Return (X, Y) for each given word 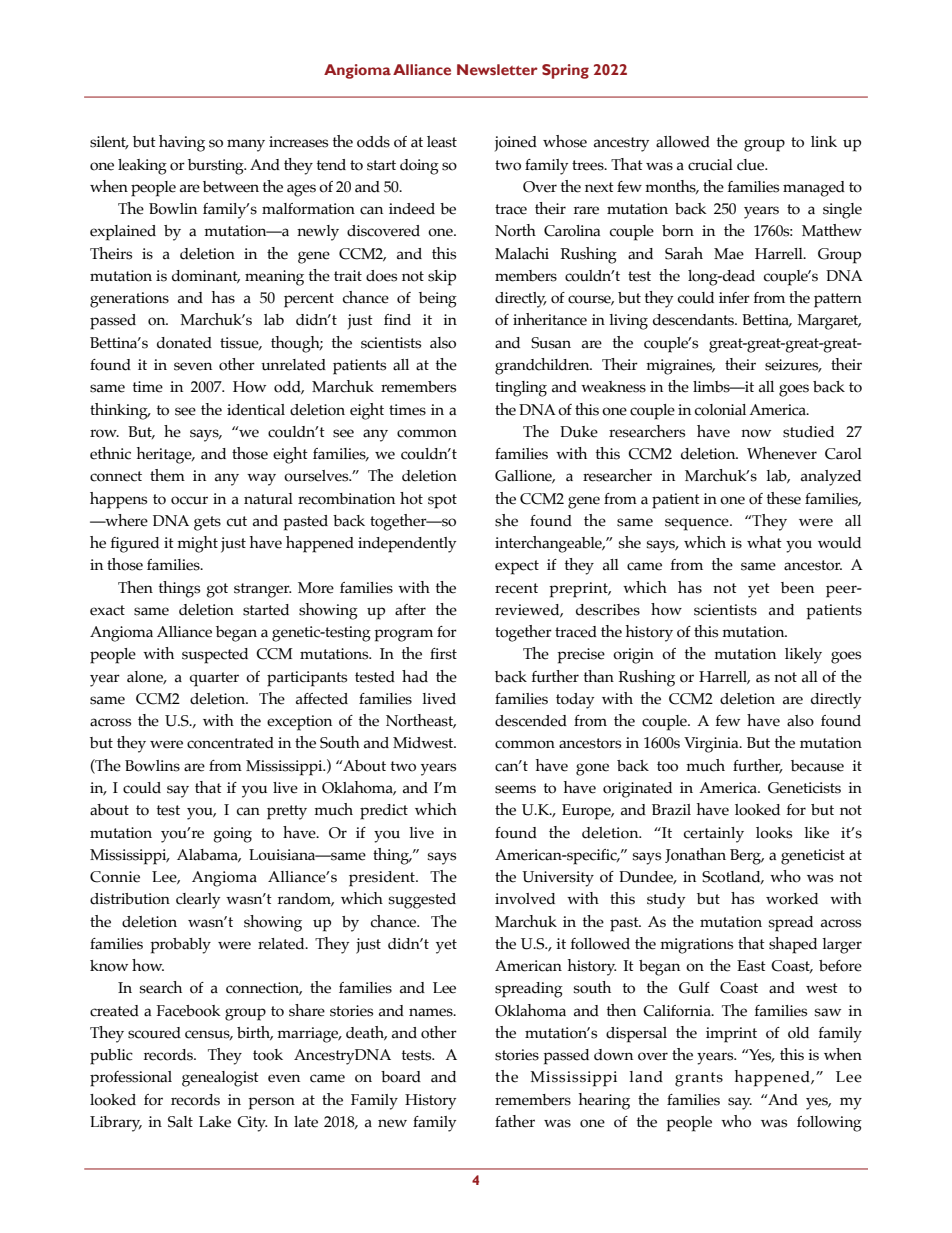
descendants (694, 320)
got (217, 590)
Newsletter (497, 69)
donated (184, 343)
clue (751, 165)
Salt (180, 1122)
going (233, 835)
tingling (521, 389)
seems (515, 789)
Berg (747, 857)
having (182, 143)
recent (516, 588)
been (797, 588)
